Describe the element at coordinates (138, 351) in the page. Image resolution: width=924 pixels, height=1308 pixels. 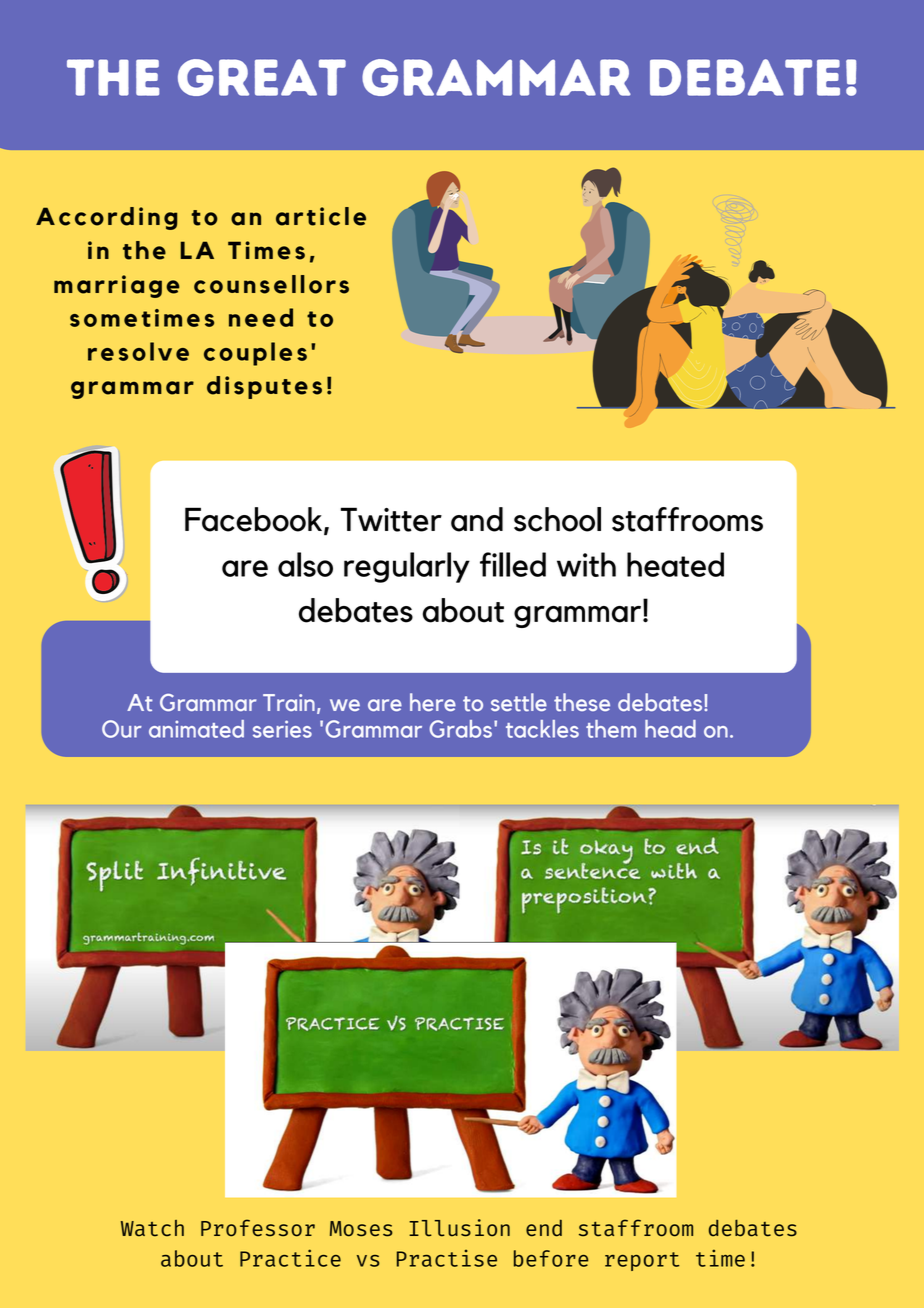
I see `resolve` at that location.
